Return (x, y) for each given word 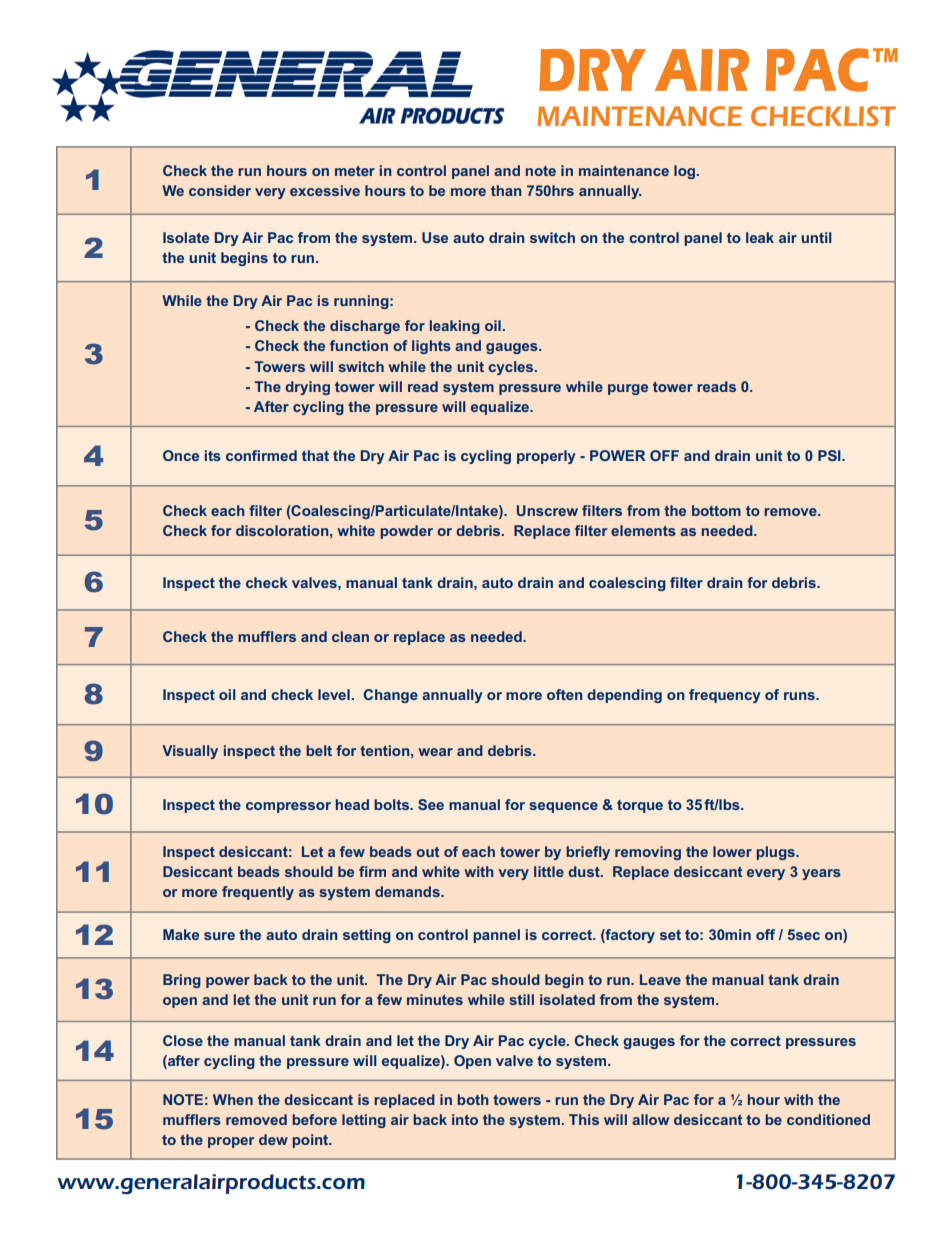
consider (220, 190)
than (506, 190)
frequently (258, 893)
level (334, 694)
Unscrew (547, 510)
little (549, 871)
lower (732, 851)
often (565, 694)
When (233, 1099)
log (684, 172)
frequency (725, 696)
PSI (830, 455)
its (213, 455)
